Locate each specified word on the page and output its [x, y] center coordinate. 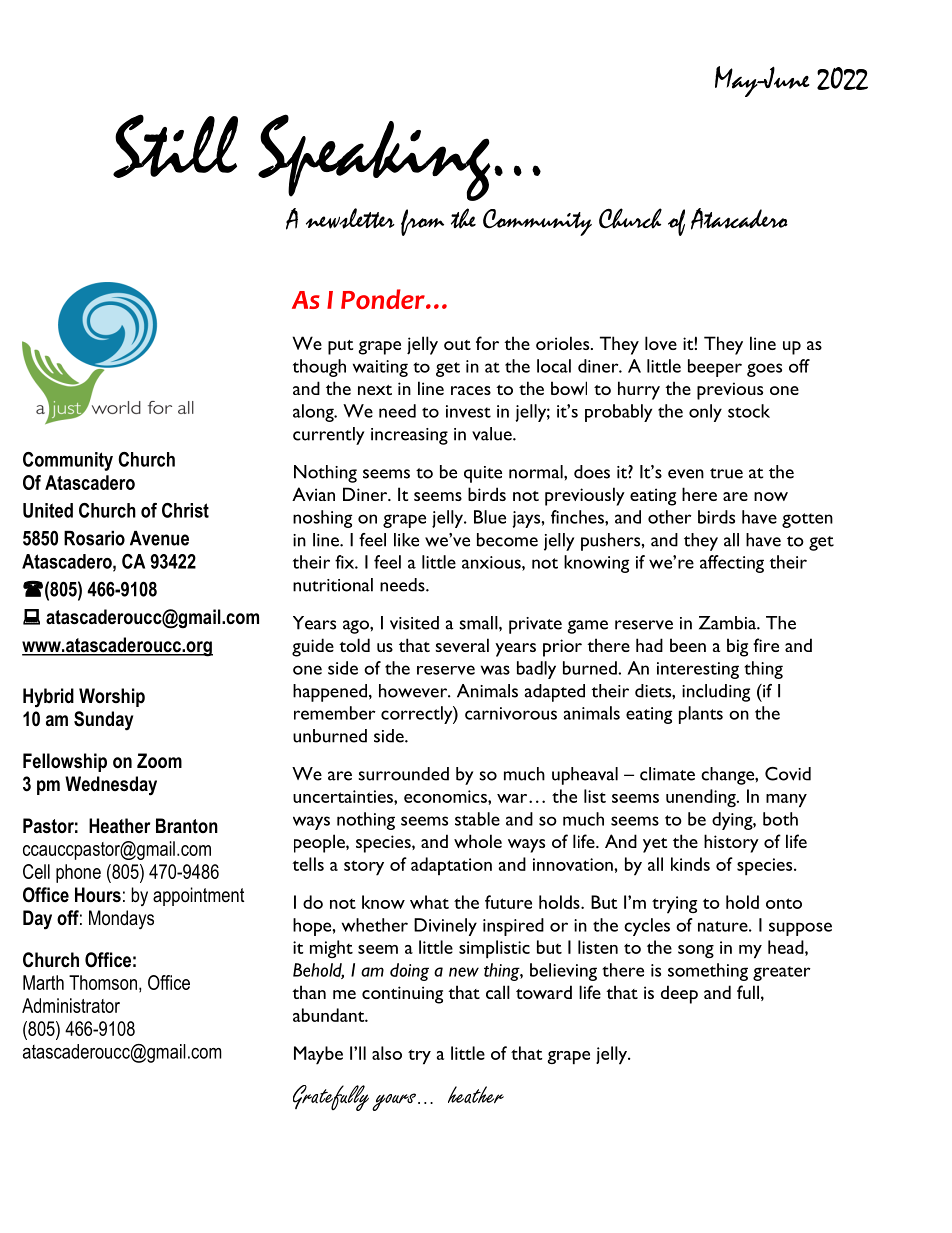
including [716, 693]
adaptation [451, 866]
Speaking [374, 157]
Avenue [159, 538]
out [457, 345]
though [319, 368]
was [495, 670]
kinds [690, 864]
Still [175, 146]
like [406, 540]
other [670, 517]
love [661, 343]
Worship [112, 697]
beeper [715, 368]
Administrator [71, 1005]
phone [78, 873]
